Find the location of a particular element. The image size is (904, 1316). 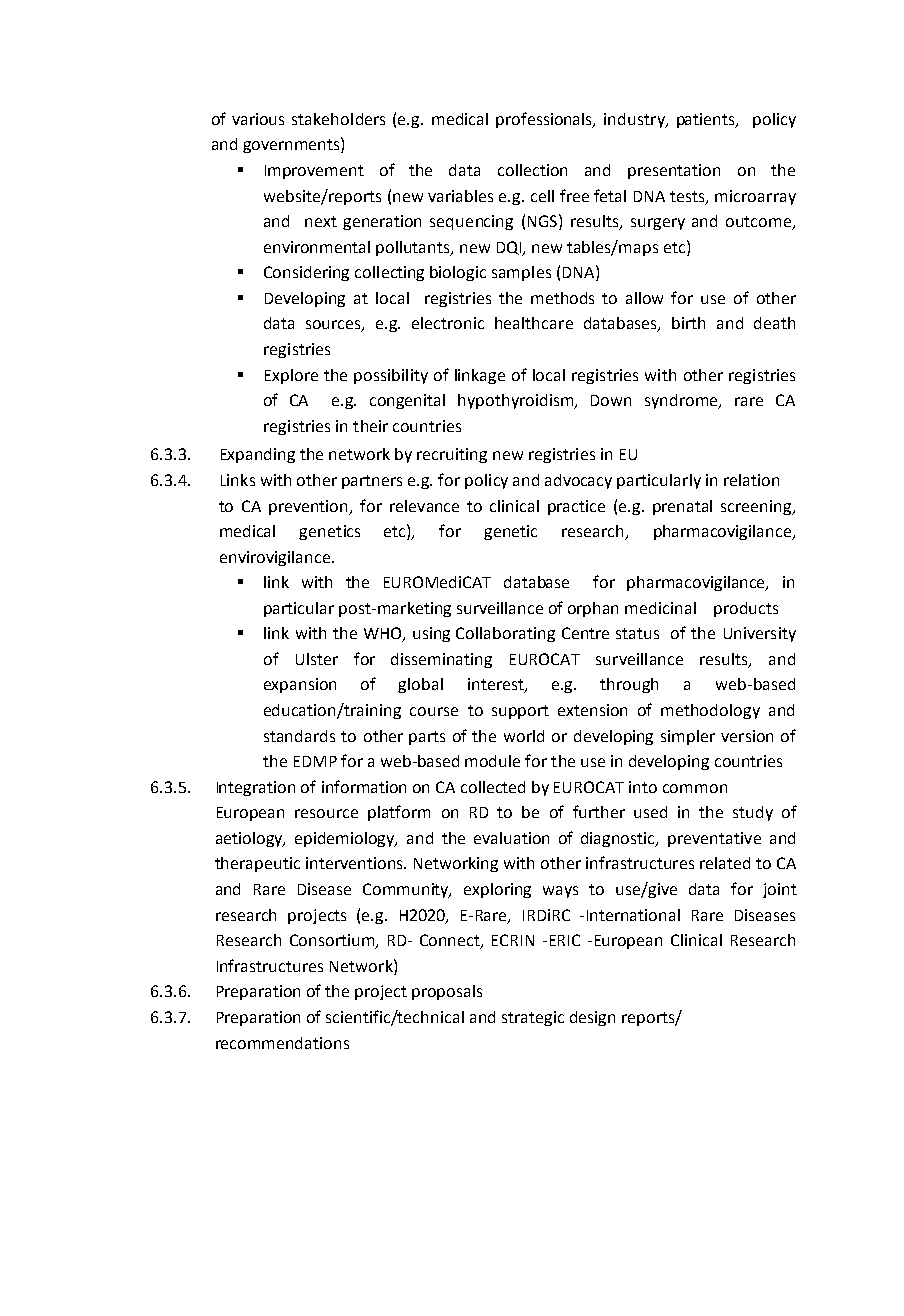

recommendations is located at coordinates (282, 1043).
